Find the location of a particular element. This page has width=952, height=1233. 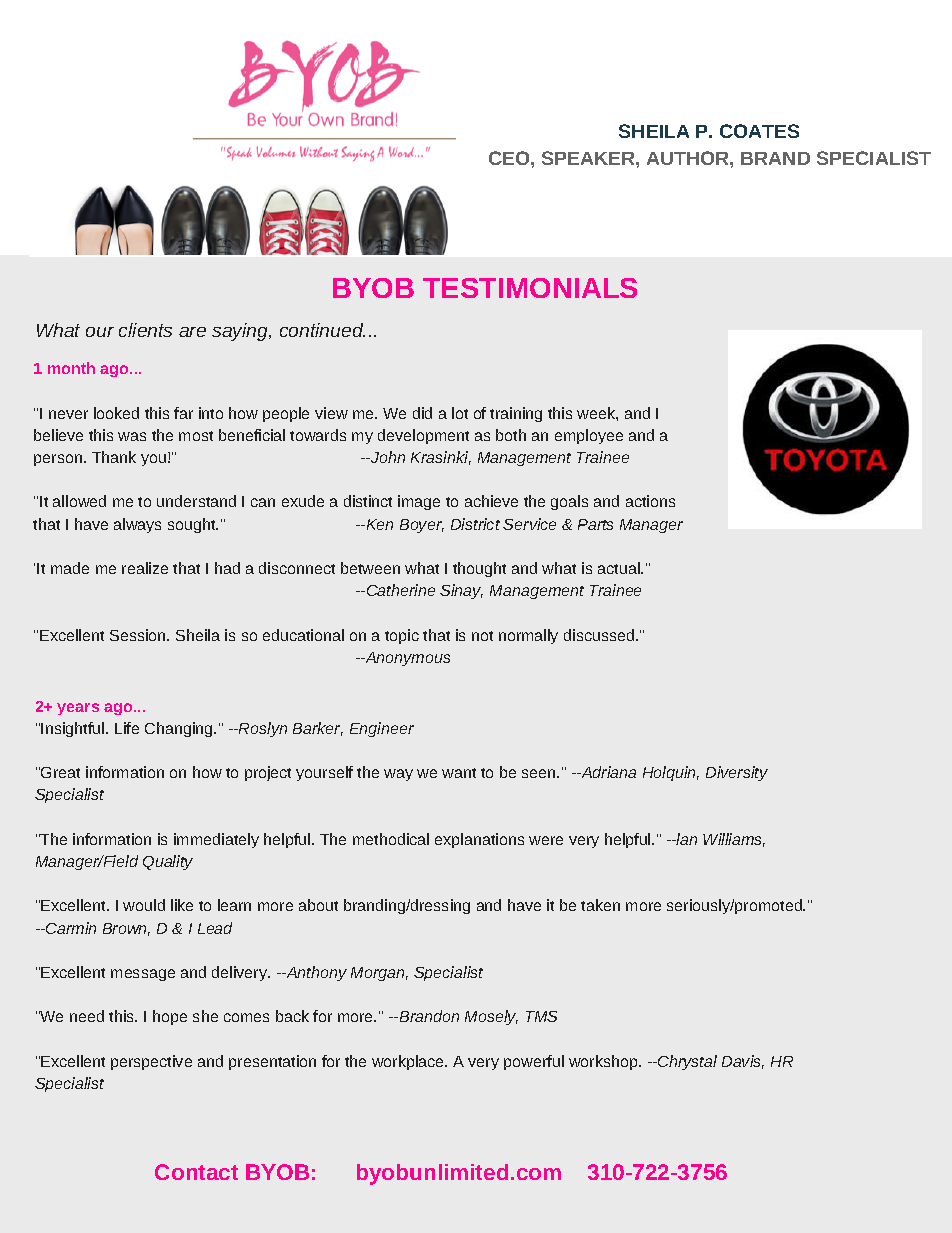

COATES is located at coordinates (759, 131).
